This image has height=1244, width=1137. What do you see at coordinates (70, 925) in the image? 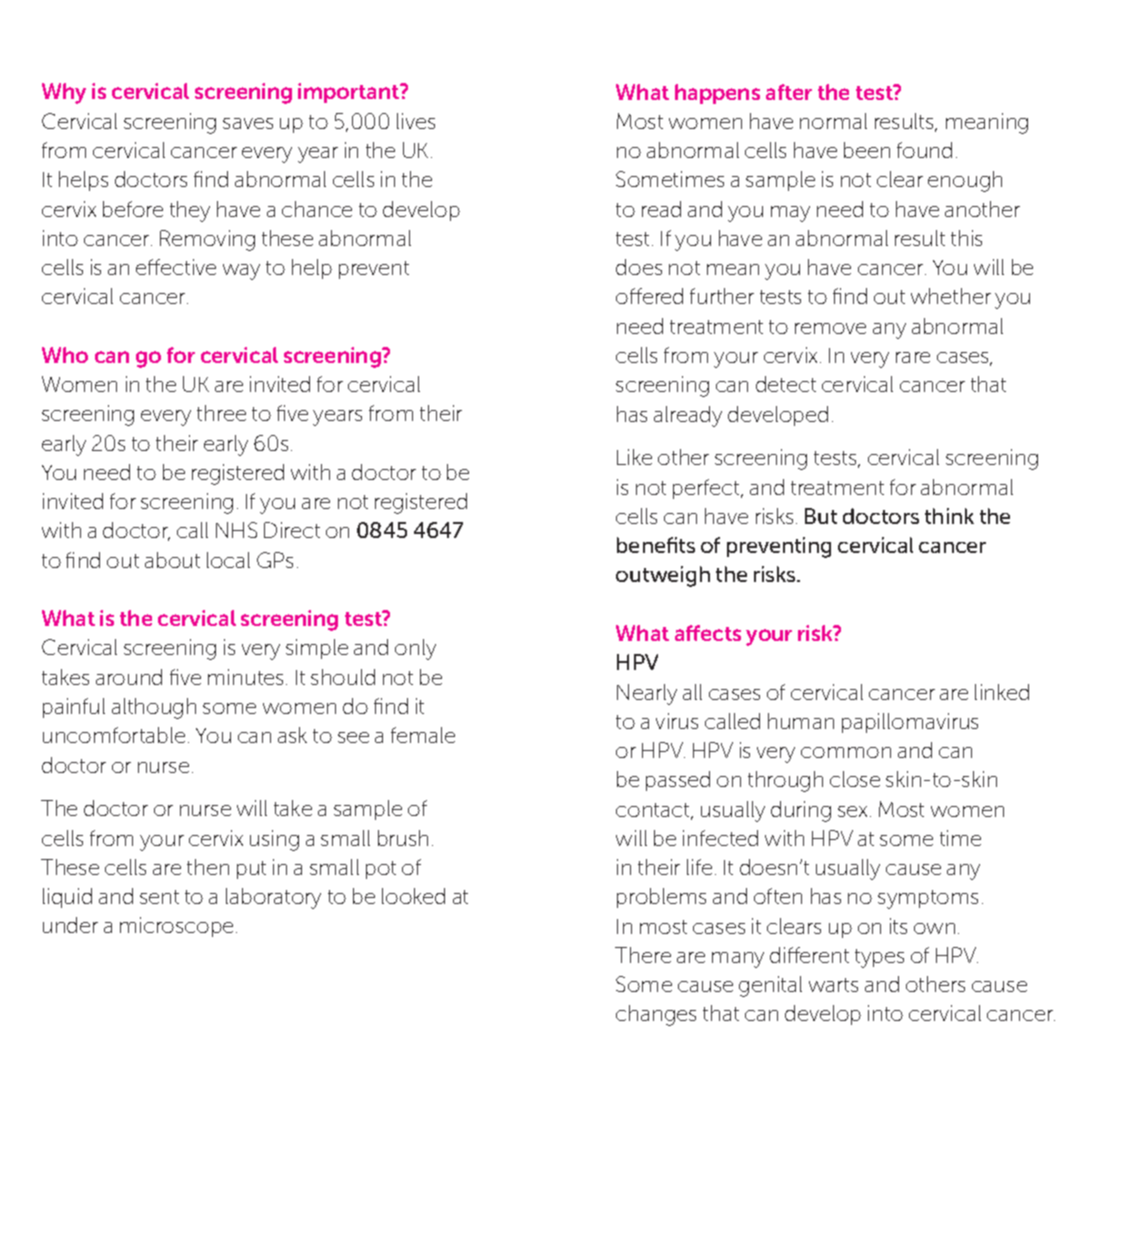
I see `under` at bounding box center [70, 925].
